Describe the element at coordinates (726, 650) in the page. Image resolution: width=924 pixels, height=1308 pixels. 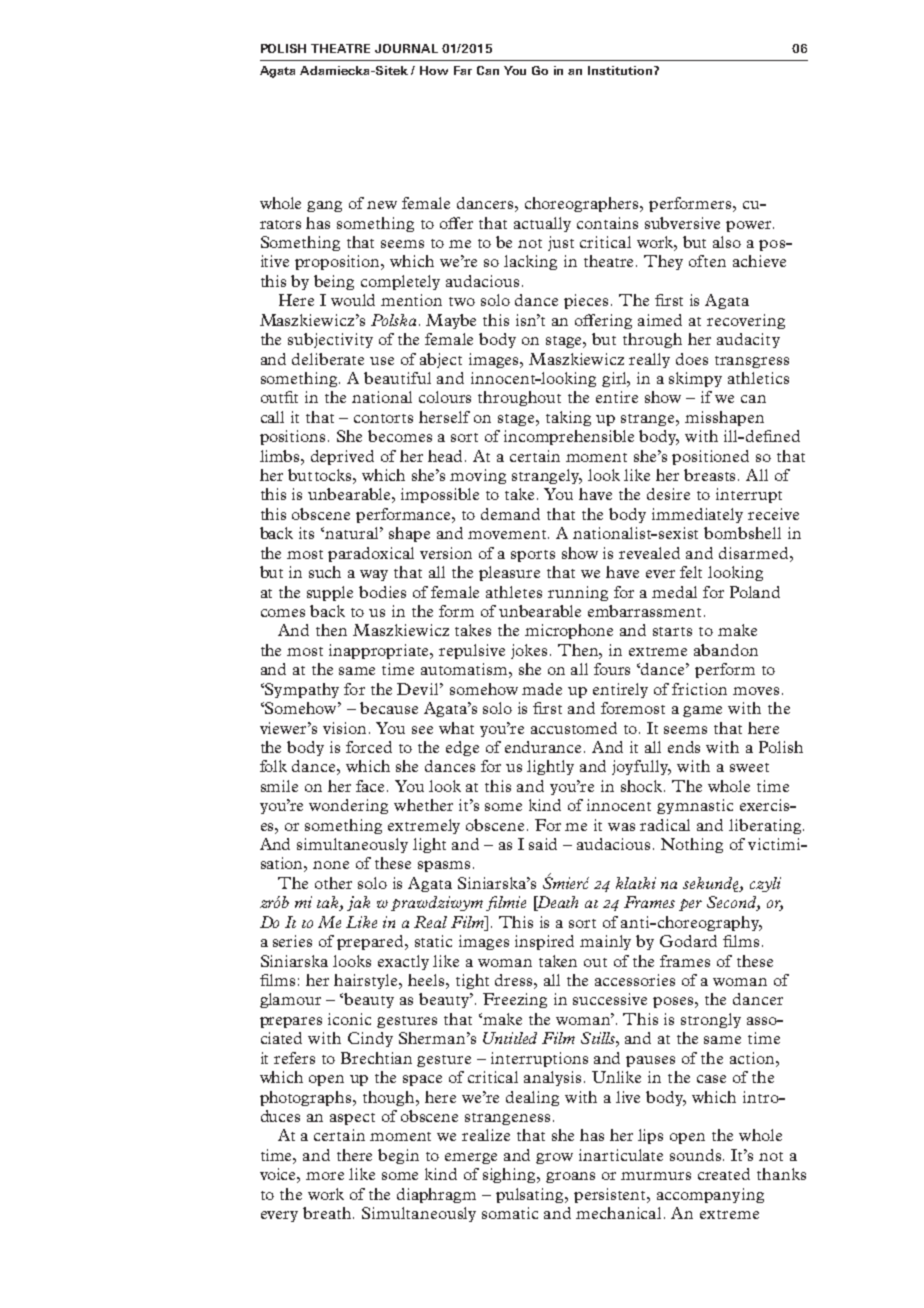
I see `abandon` at that location.
